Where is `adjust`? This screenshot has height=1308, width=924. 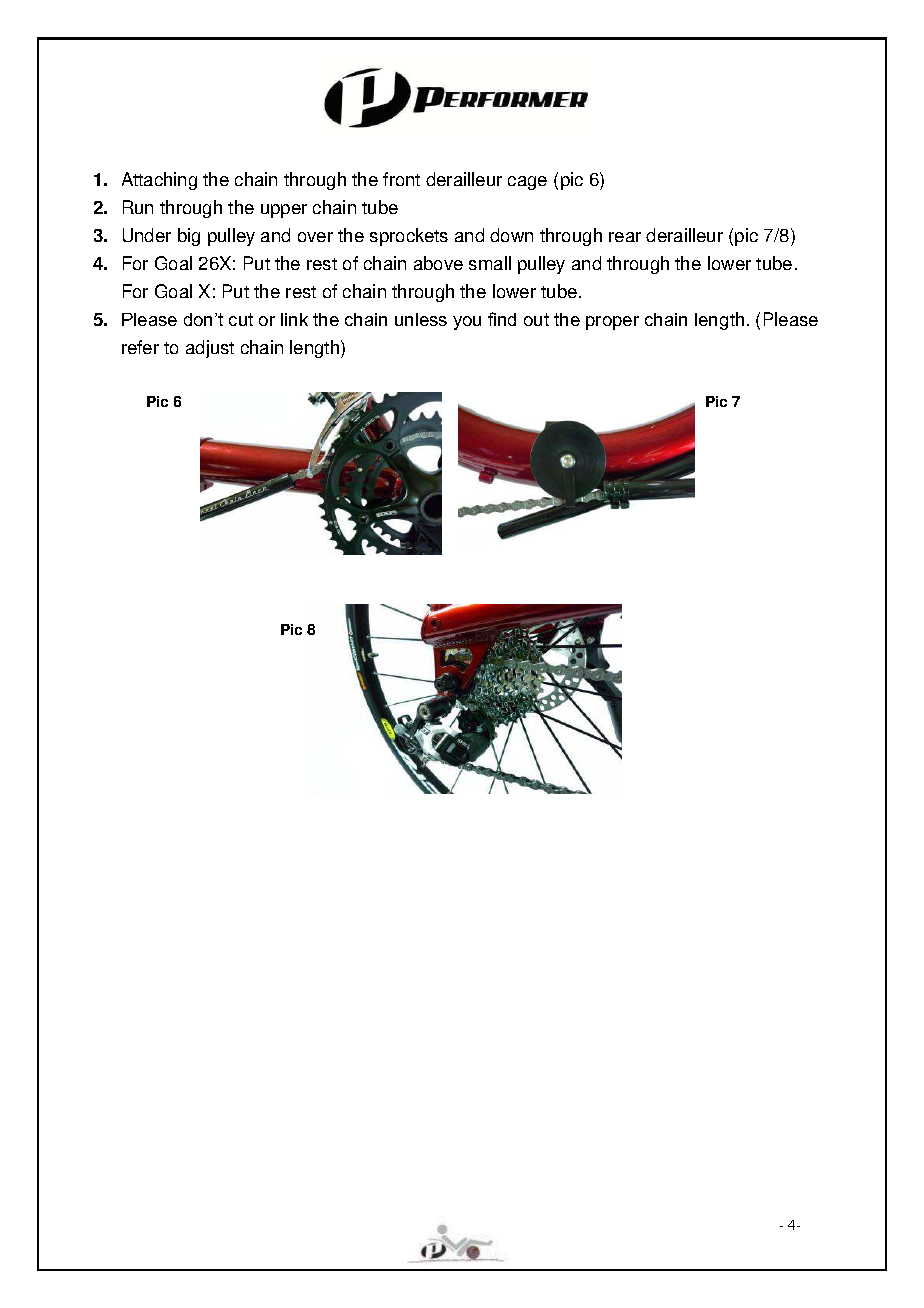 adjust is located at coordinates (210, 349).
